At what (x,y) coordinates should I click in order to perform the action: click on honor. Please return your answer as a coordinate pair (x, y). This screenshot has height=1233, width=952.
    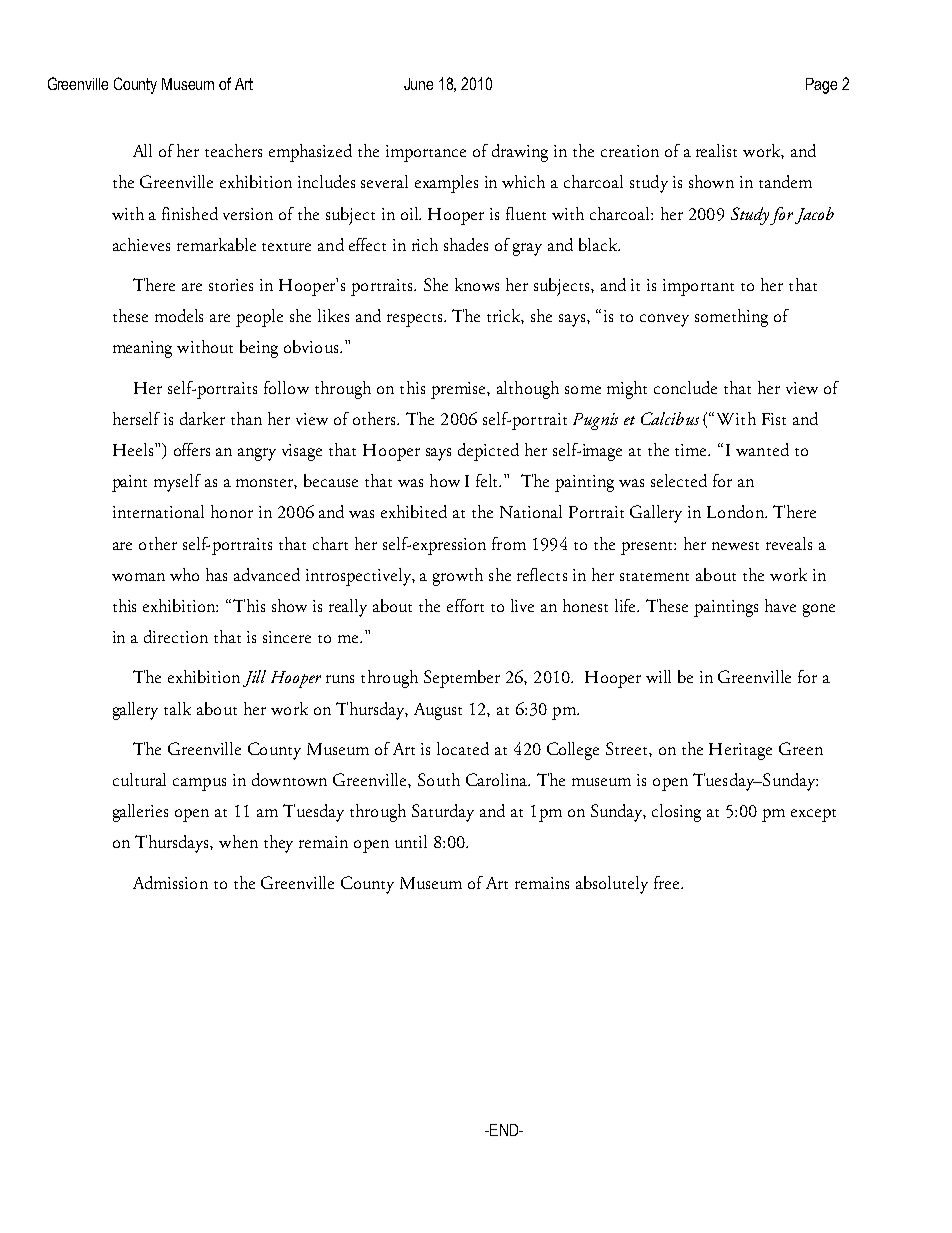
    Looking at the image, I should click on (232, 511).
